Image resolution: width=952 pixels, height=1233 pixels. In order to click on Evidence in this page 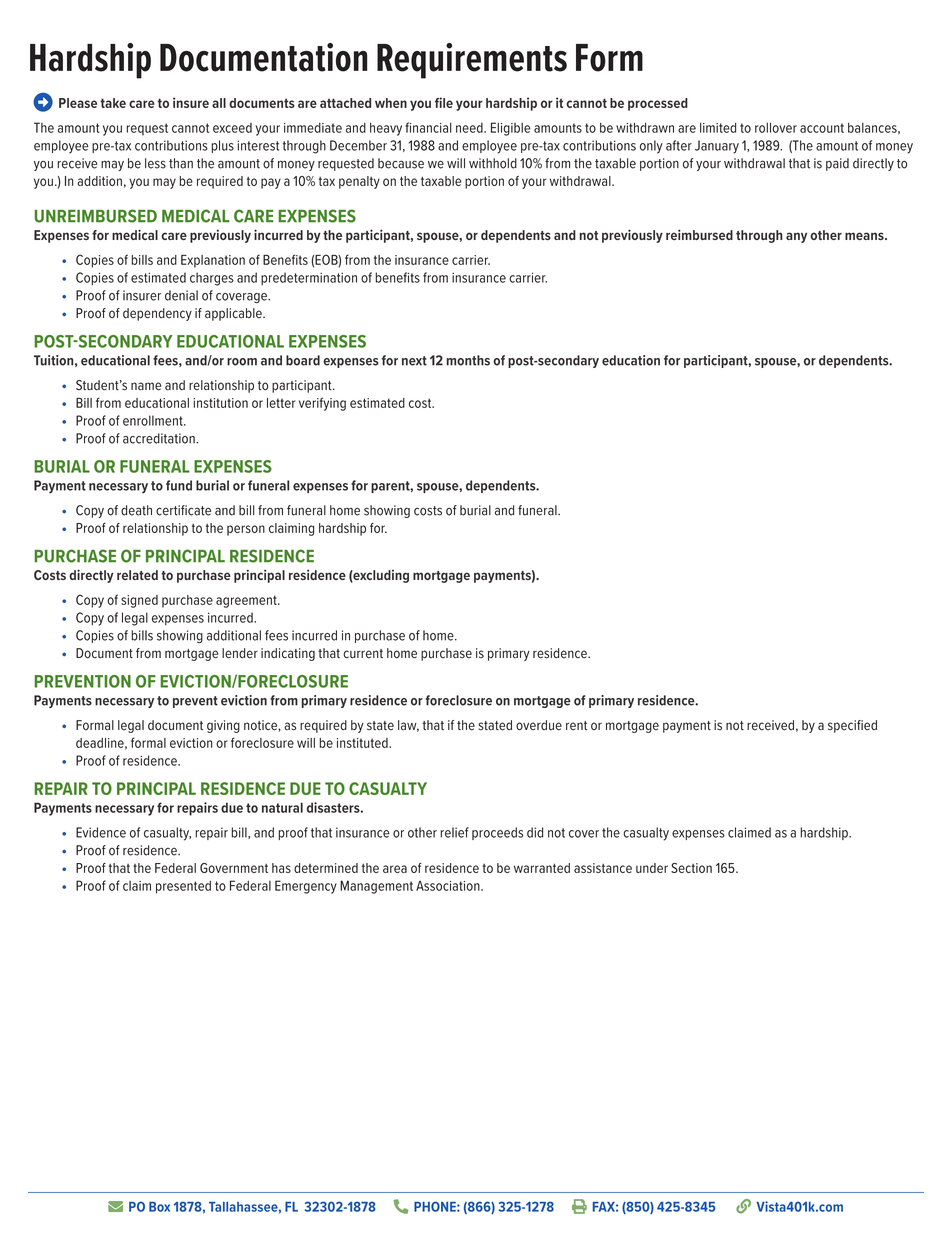, I will do `click(101, 832)`.
